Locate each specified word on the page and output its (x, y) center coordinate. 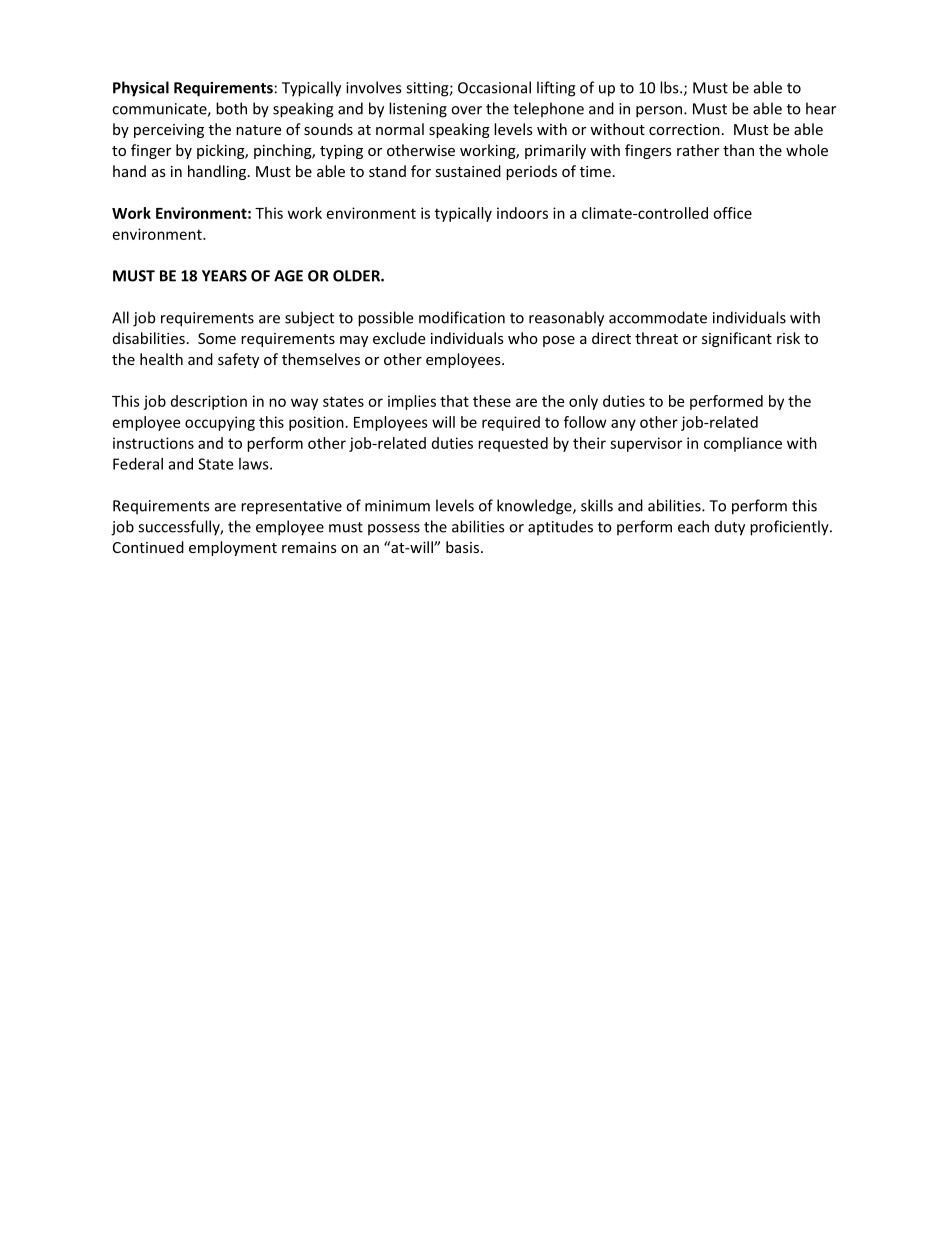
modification (462, 317)
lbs (670, 87)
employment (233, 548)
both (231, 108)
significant (737, 339)
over (466, 110)
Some (217, 338)
